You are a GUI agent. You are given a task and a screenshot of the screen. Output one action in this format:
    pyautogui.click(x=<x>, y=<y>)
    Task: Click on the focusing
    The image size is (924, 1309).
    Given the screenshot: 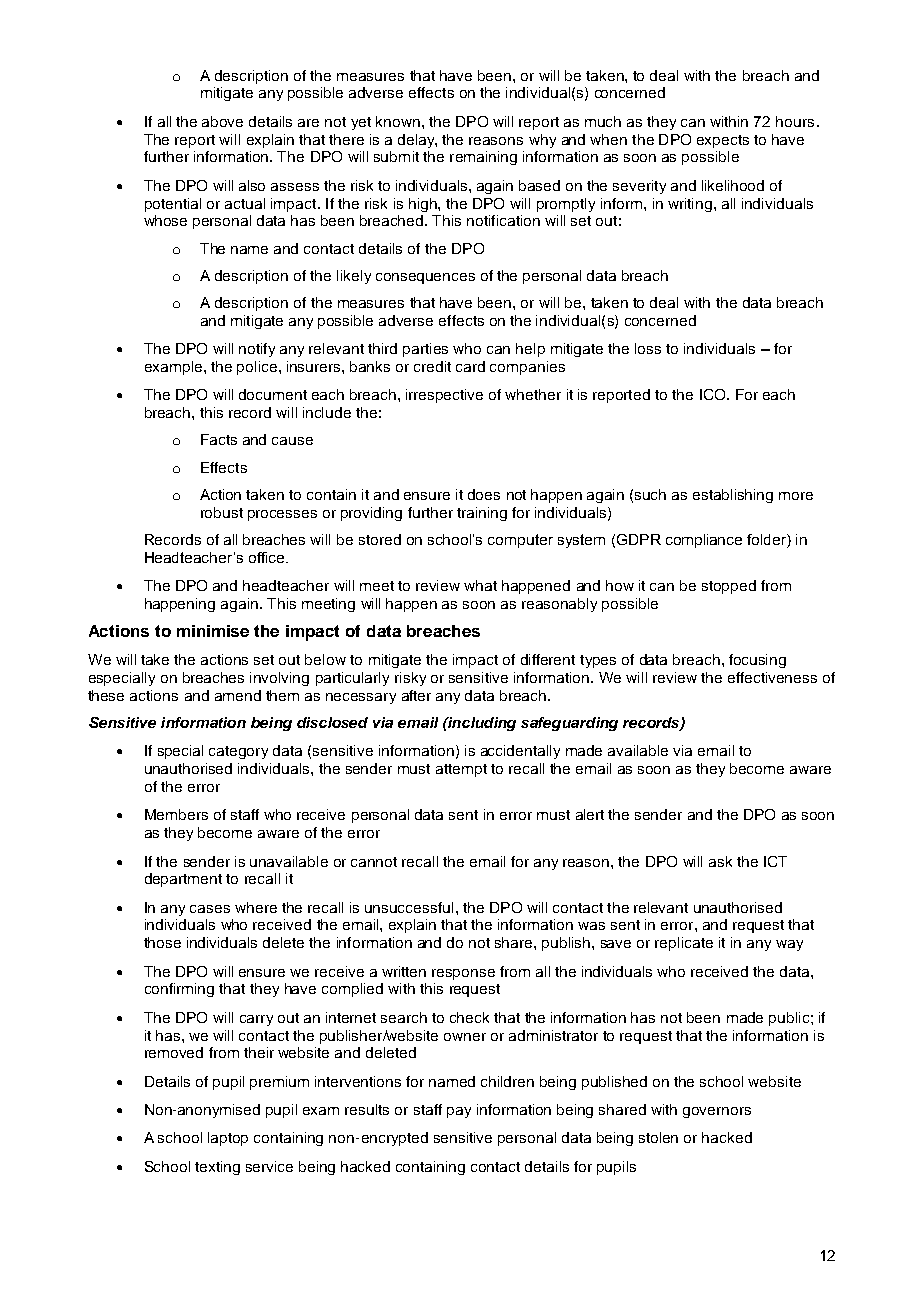 What is the action you would take?
    pyautogui.click(x=757, y=661)
